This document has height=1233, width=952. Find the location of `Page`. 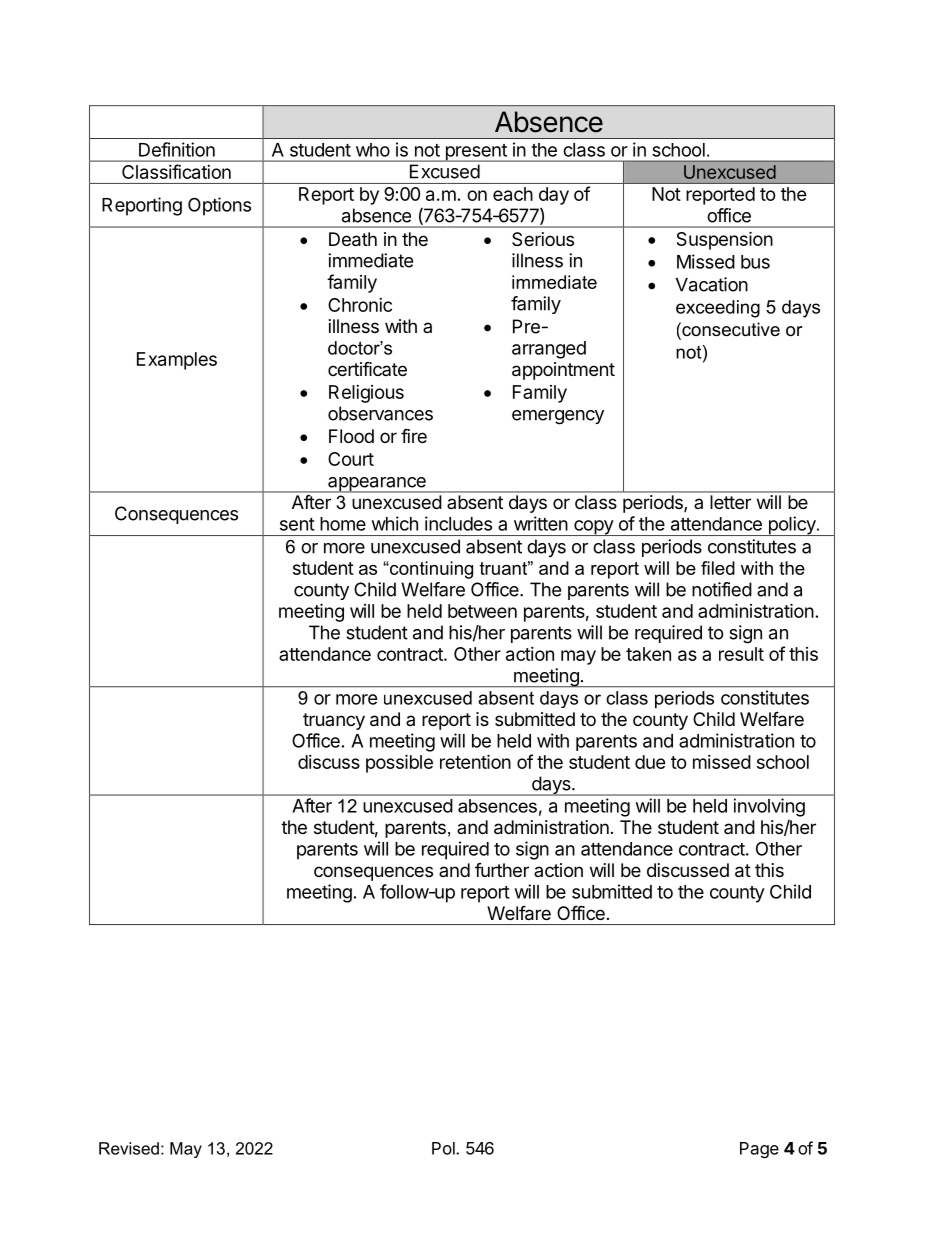

Page is located at coordinates (759, 1150).
